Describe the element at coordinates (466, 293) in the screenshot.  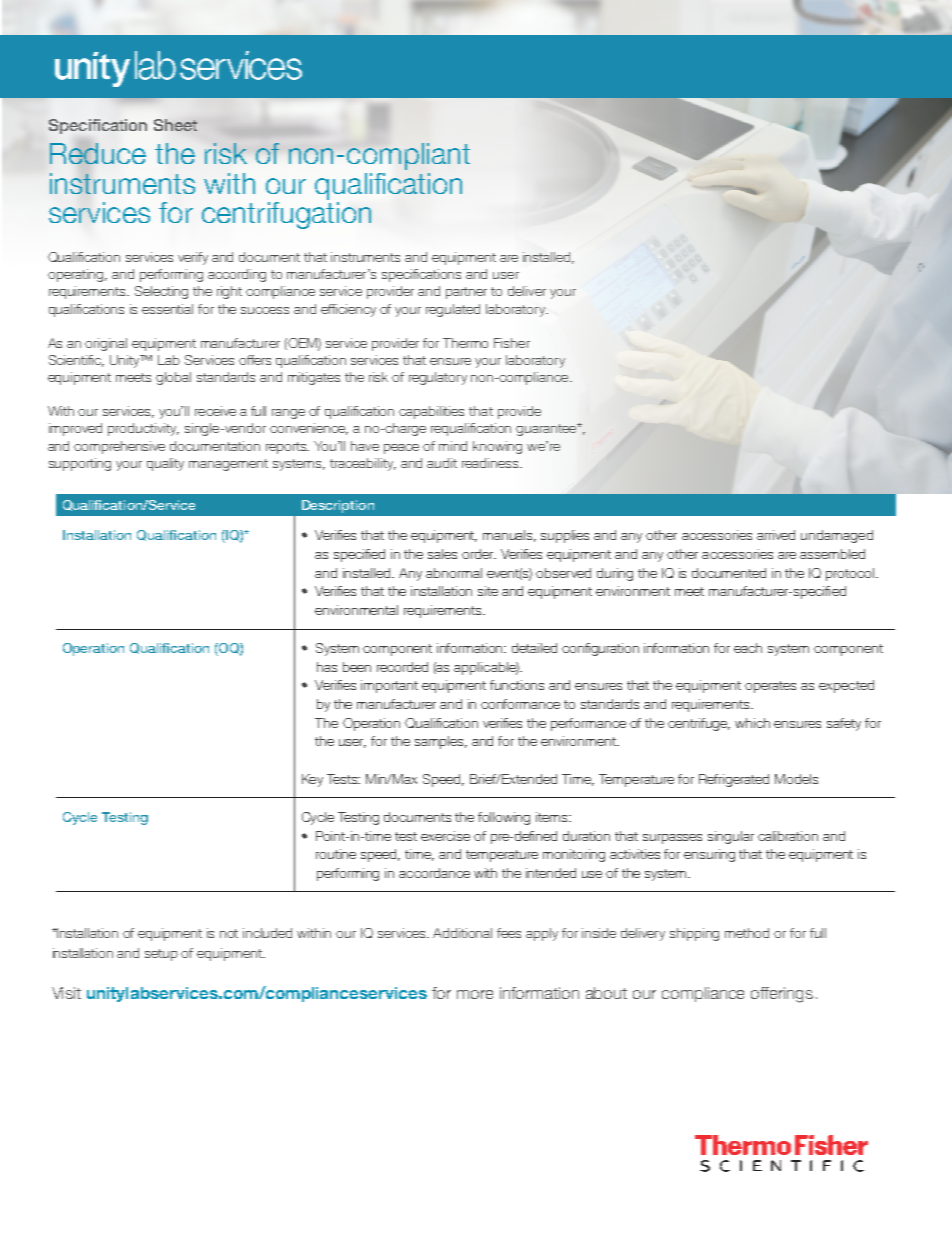
I see `partner` at that location.
